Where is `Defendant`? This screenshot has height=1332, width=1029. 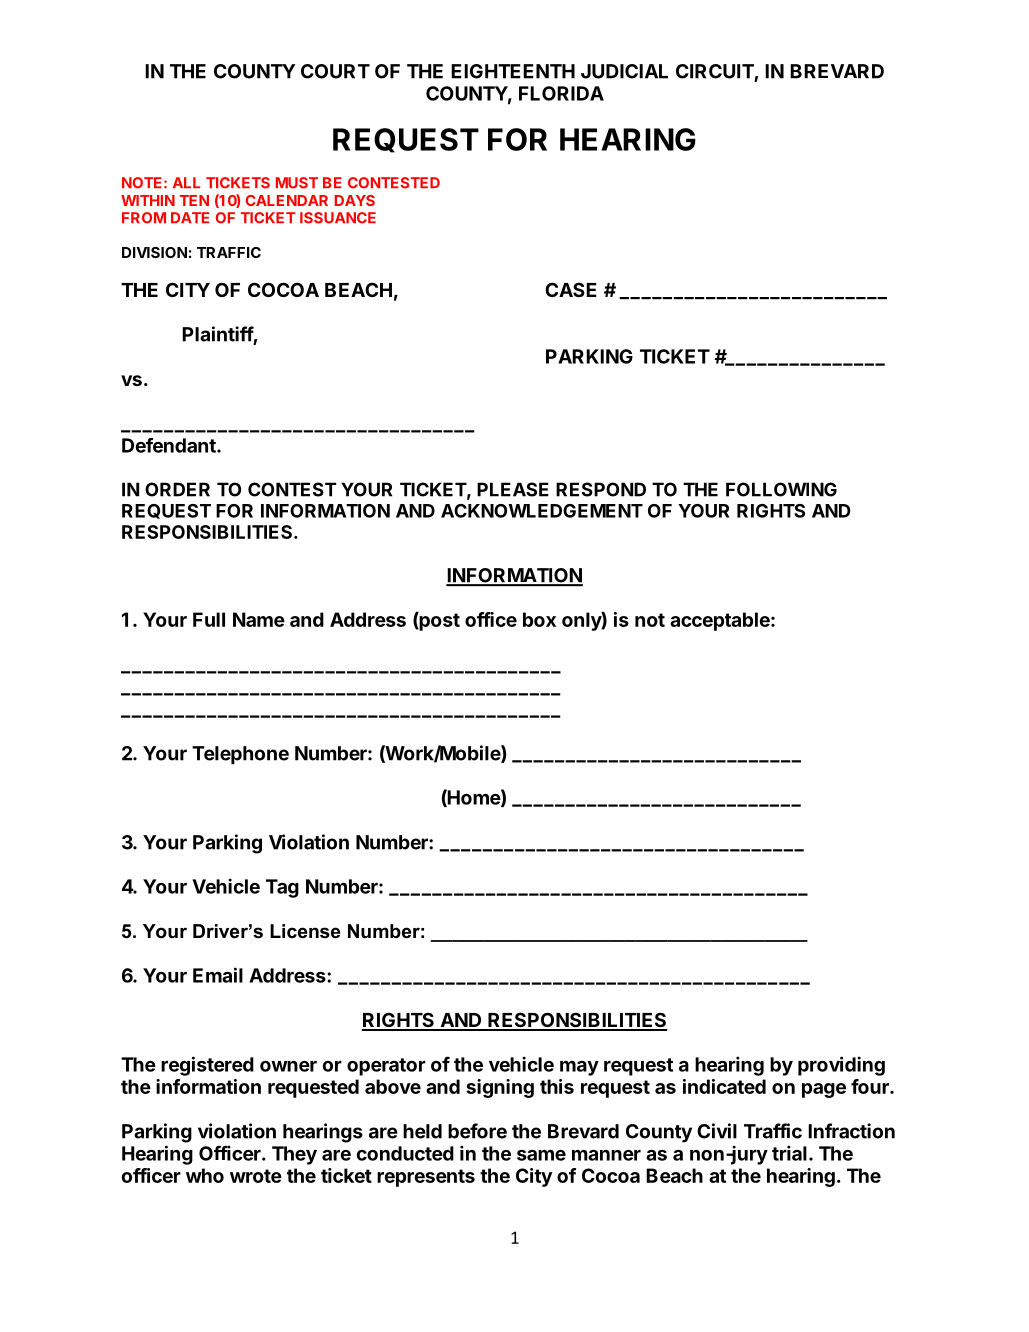
Defendant is located at coordinates (170, 445).
